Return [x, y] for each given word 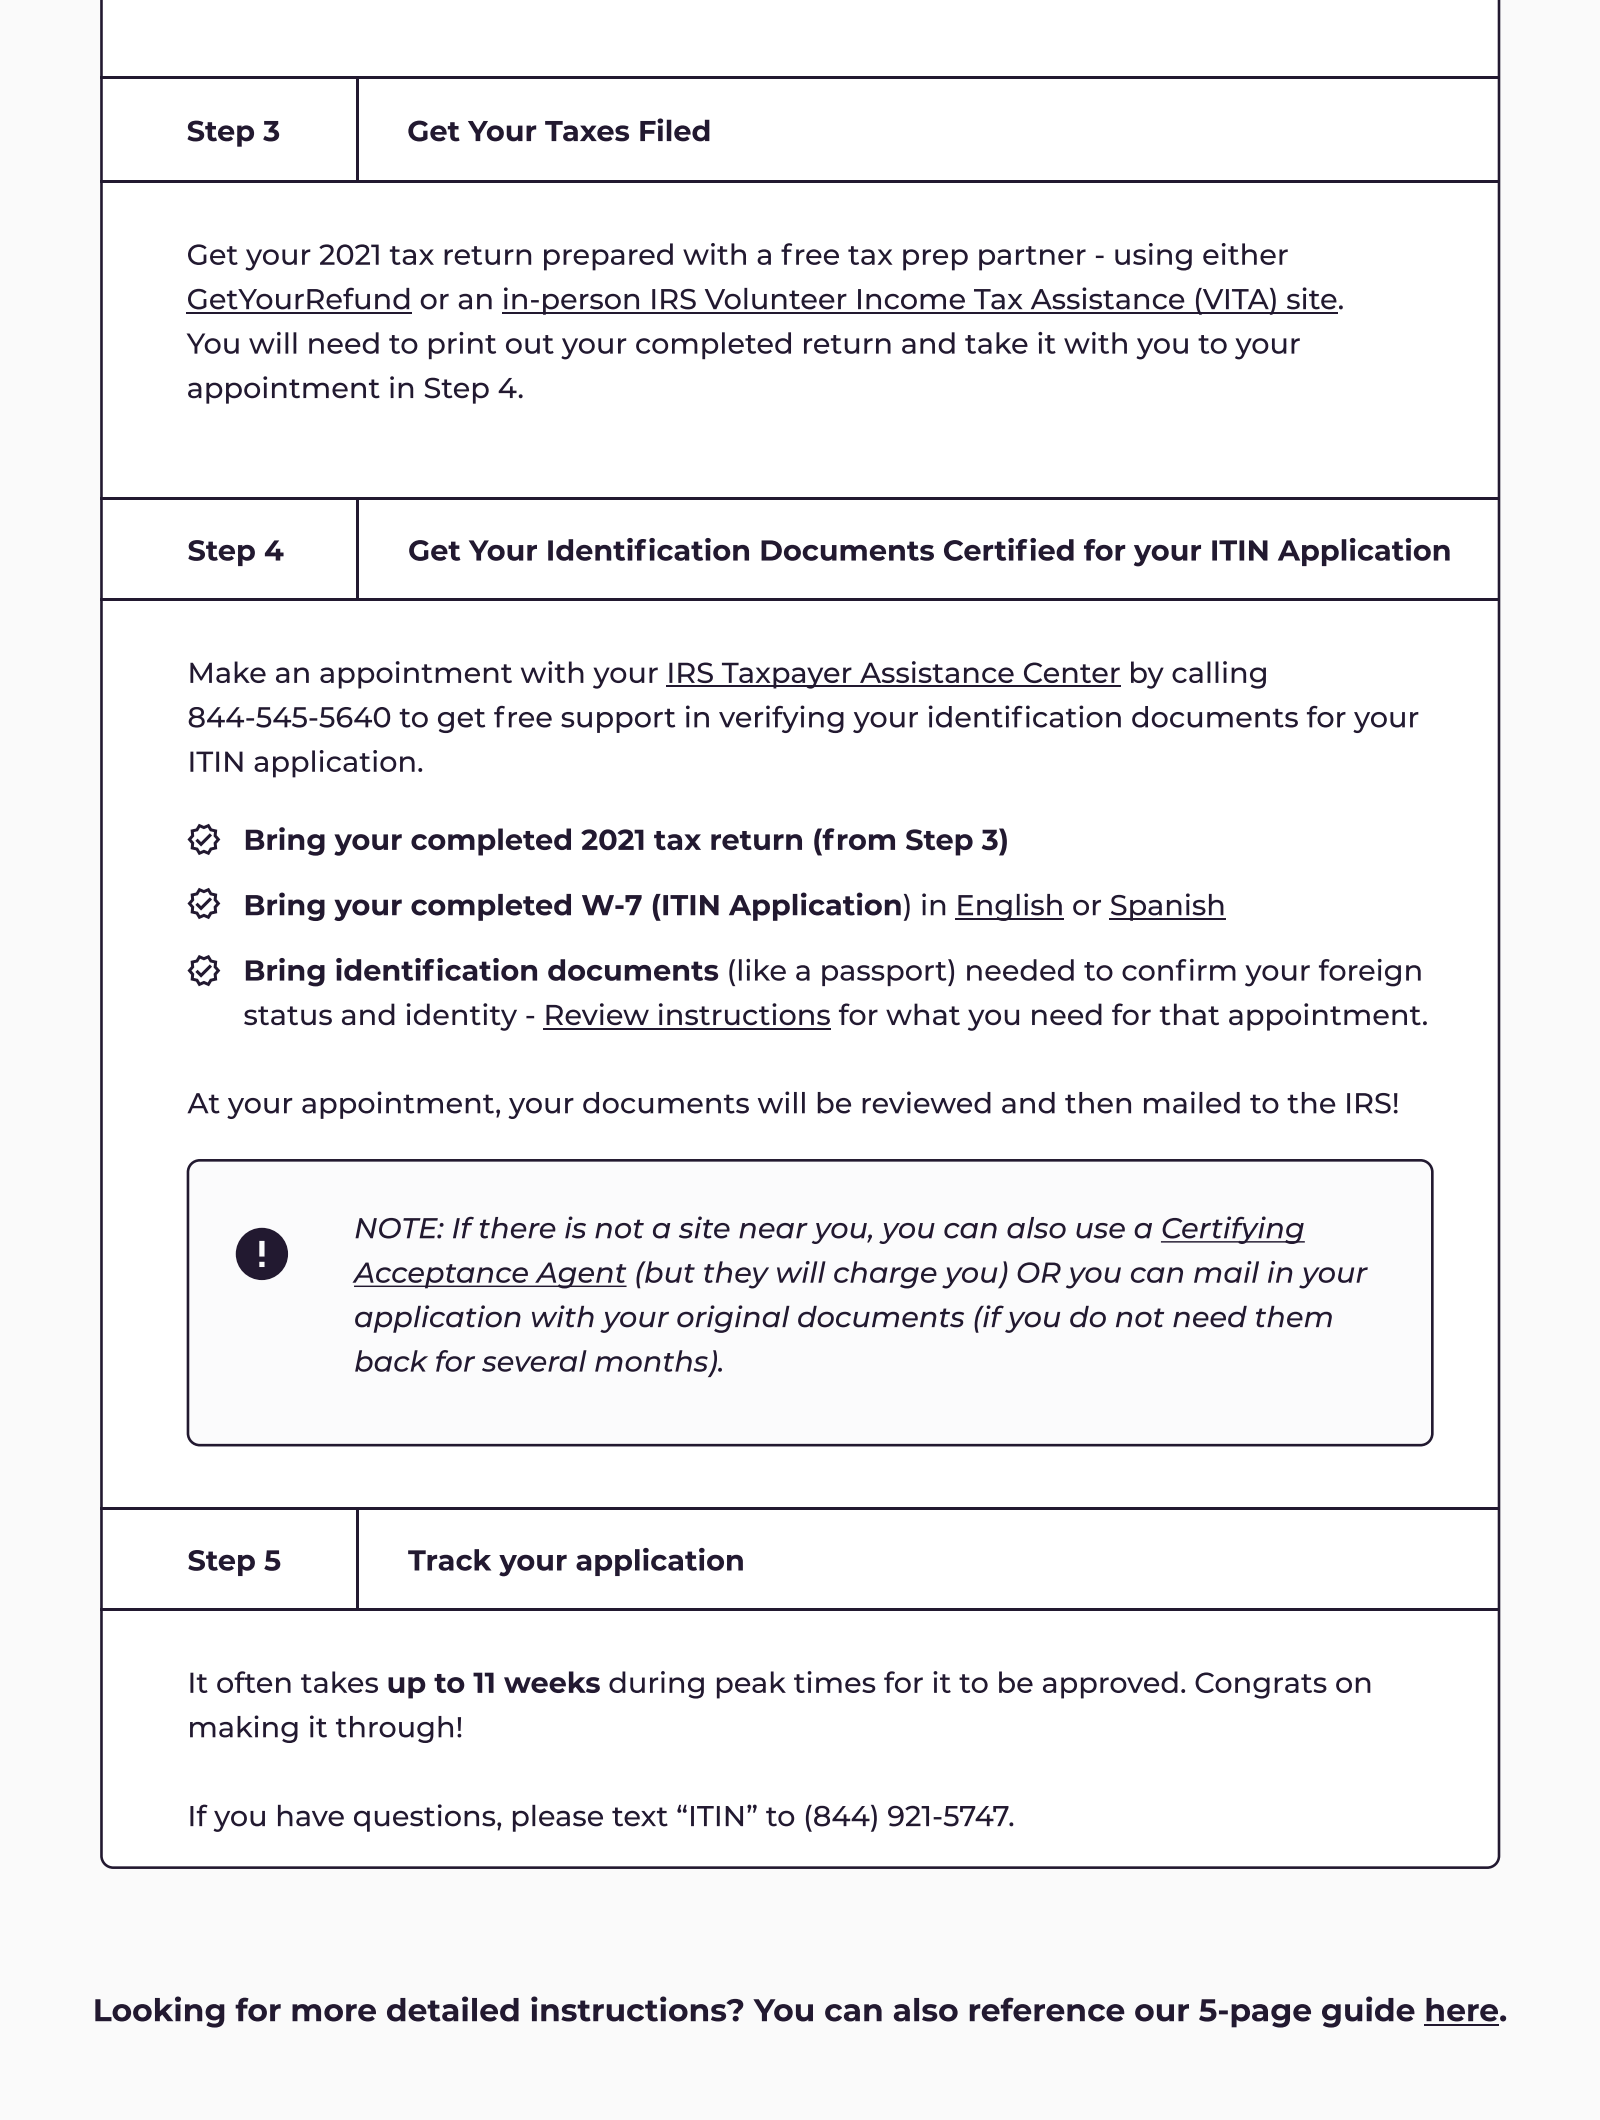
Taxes [587, 131]
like [762, 970]
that [1189, 1014]
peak [751, 1685]
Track [449, 1560]
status [288, 1015]
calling [1219, 675]
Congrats [1261, 1685]
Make [228, 672]
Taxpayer [787, 675]
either [1245, 254]
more [334, 2013]
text [640, 1817]
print [462, 345]
